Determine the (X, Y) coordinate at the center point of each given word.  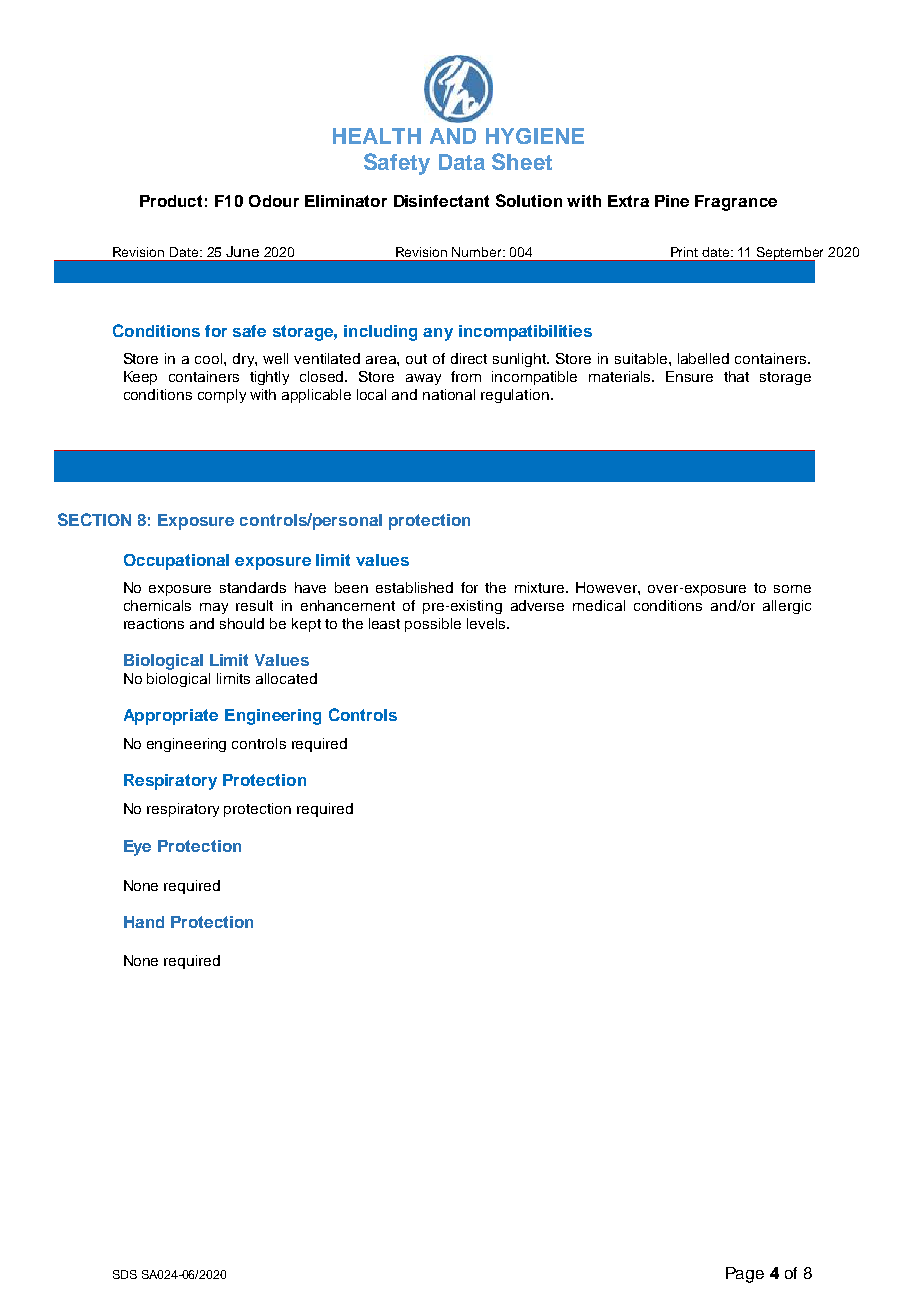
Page (745, 1275)
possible (433, 625)
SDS (125, 1274)
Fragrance (736, 203)
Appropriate (171, 717)
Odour (274, 201)
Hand (144, 922)
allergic (787, 607)
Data (462, 162)
